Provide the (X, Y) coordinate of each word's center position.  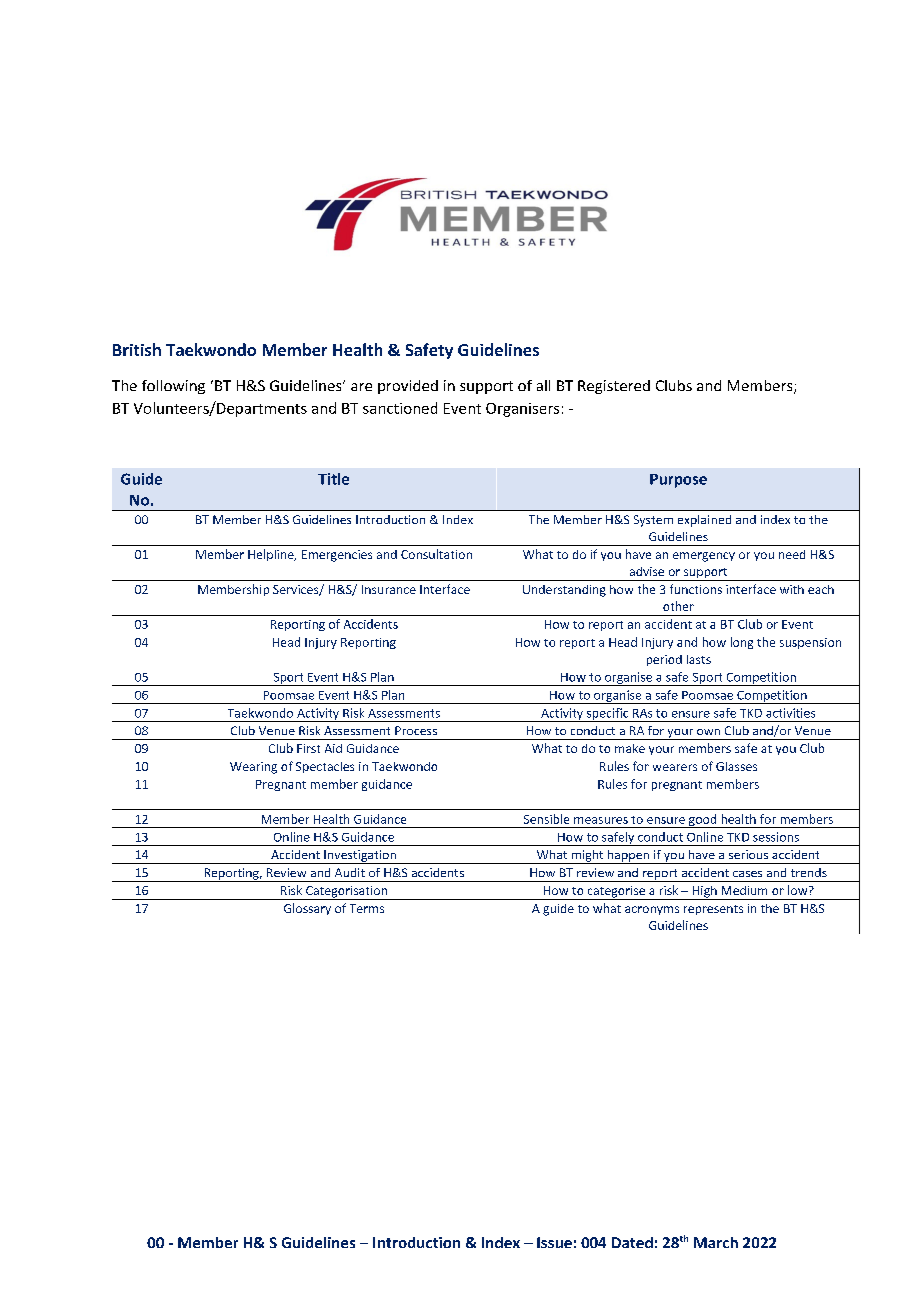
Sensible (546, 819)
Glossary (307, 909)
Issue (554, 1242)
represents (713, 910)
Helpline (272, 555)
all (543, 385)
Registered (614, 387)
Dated (632, 1242)
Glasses (736, 766)
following (173, 387)
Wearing (253, 768)
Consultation (436, 554)
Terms (367, 908)
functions (696, 589)
